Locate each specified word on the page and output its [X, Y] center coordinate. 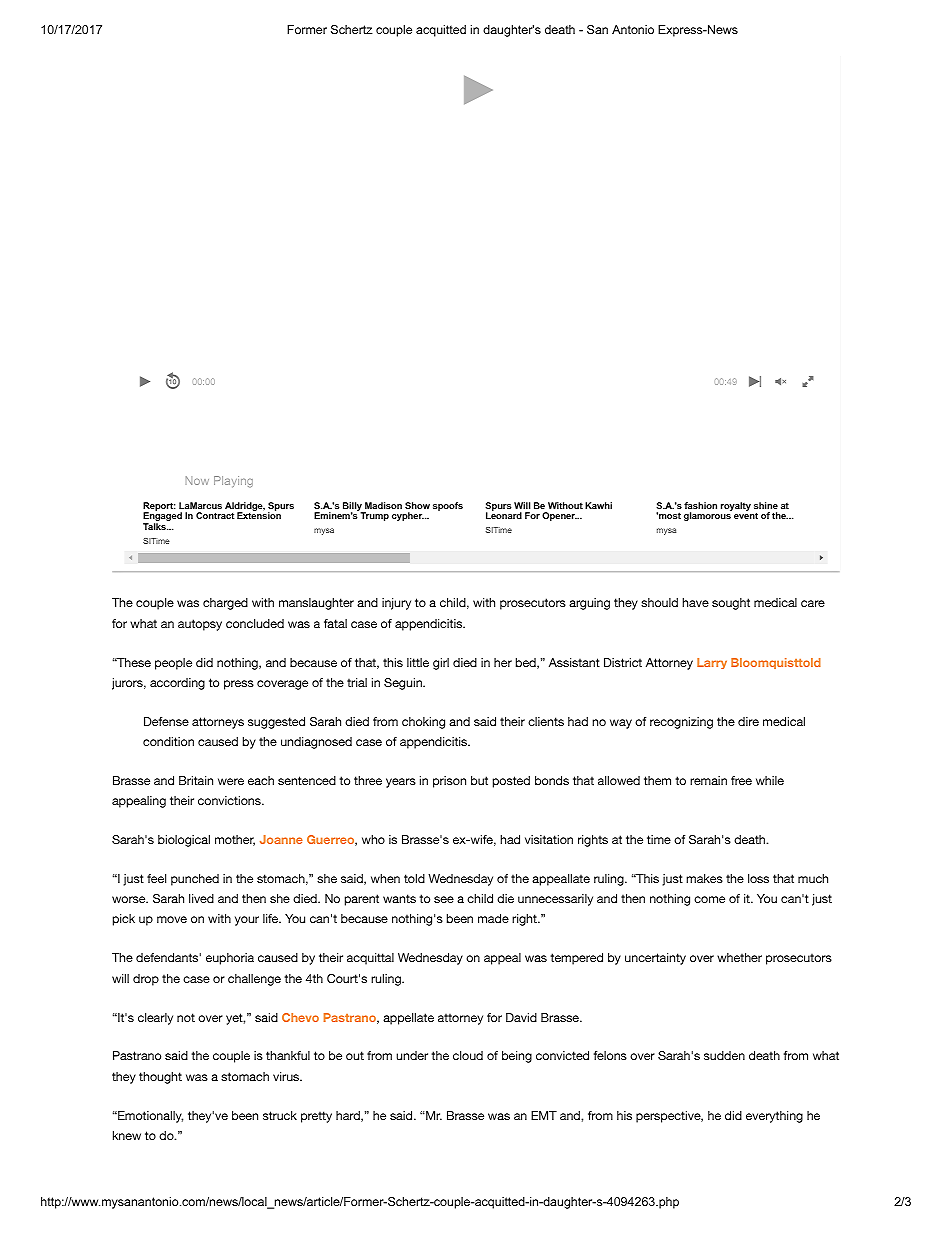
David [521, 1017]
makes [704, 878]
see [444, 899]
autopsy [200, 625]
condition [168, 741]
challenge [254, 980]
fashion [700, 505]
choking [423, 723]
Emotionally [149, 1117]
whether [739, 957]
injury [396, 604]
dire [748, 721]
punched [195, 880]
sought [731, 604]
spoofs [448, 506]
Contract [215, 515]
